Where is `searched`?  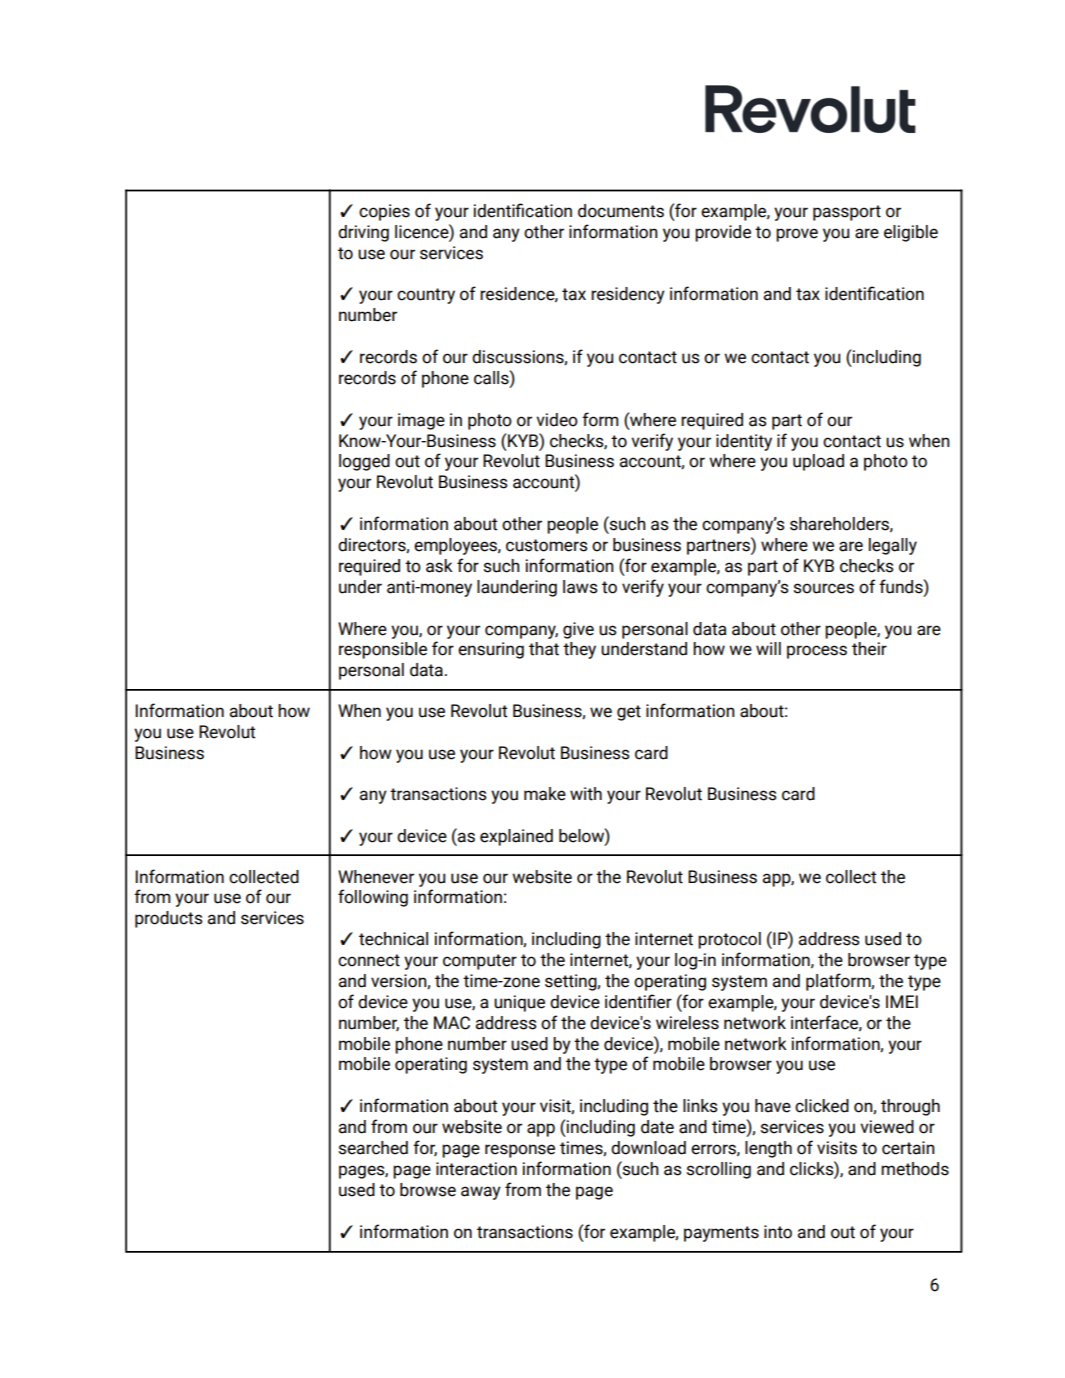
searched is located at coordinates (373, 1148).
